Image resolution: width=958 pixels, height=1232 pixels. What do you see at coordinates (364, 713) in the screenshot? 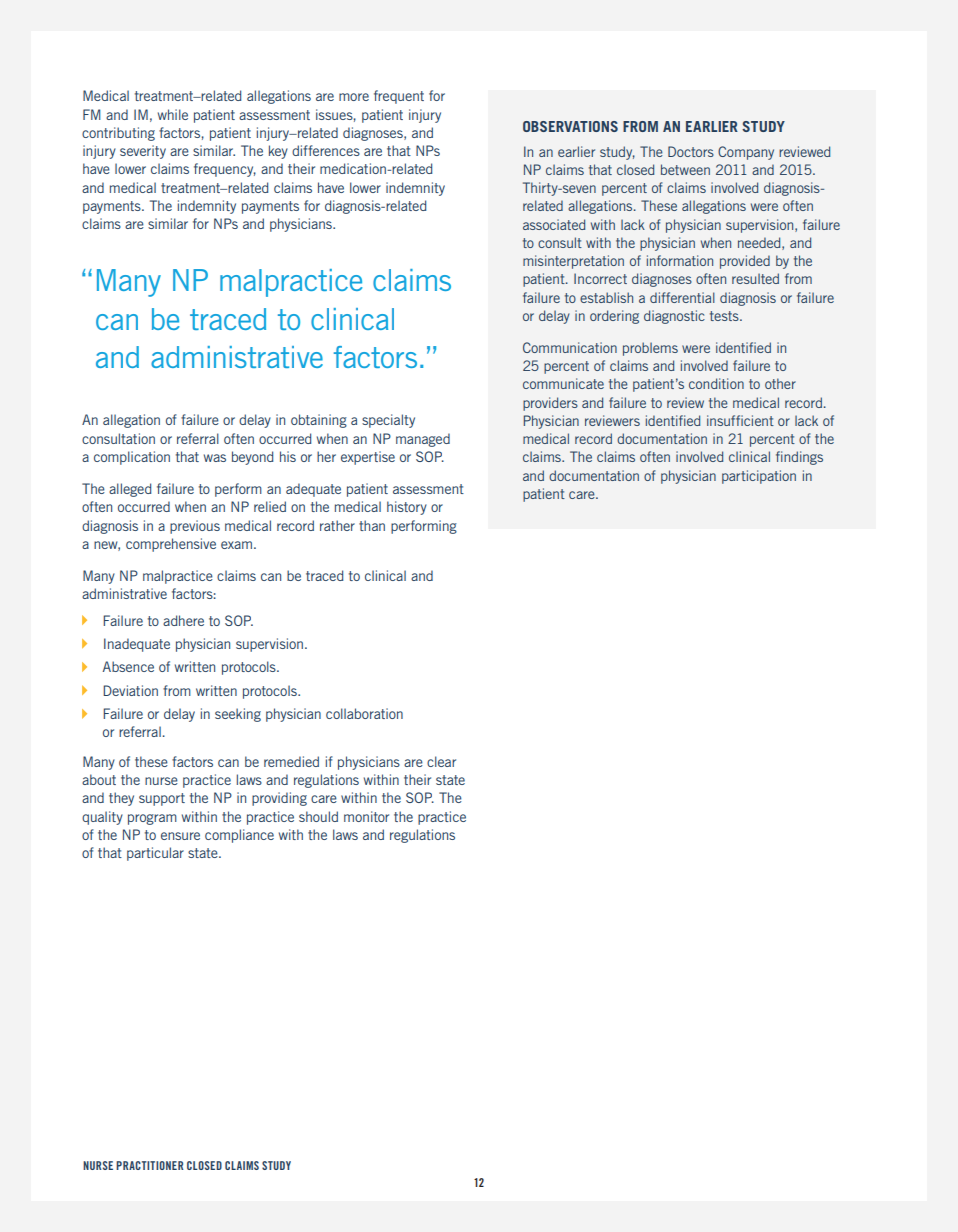
I see `collaboration` at bounding box center [364, 713].
